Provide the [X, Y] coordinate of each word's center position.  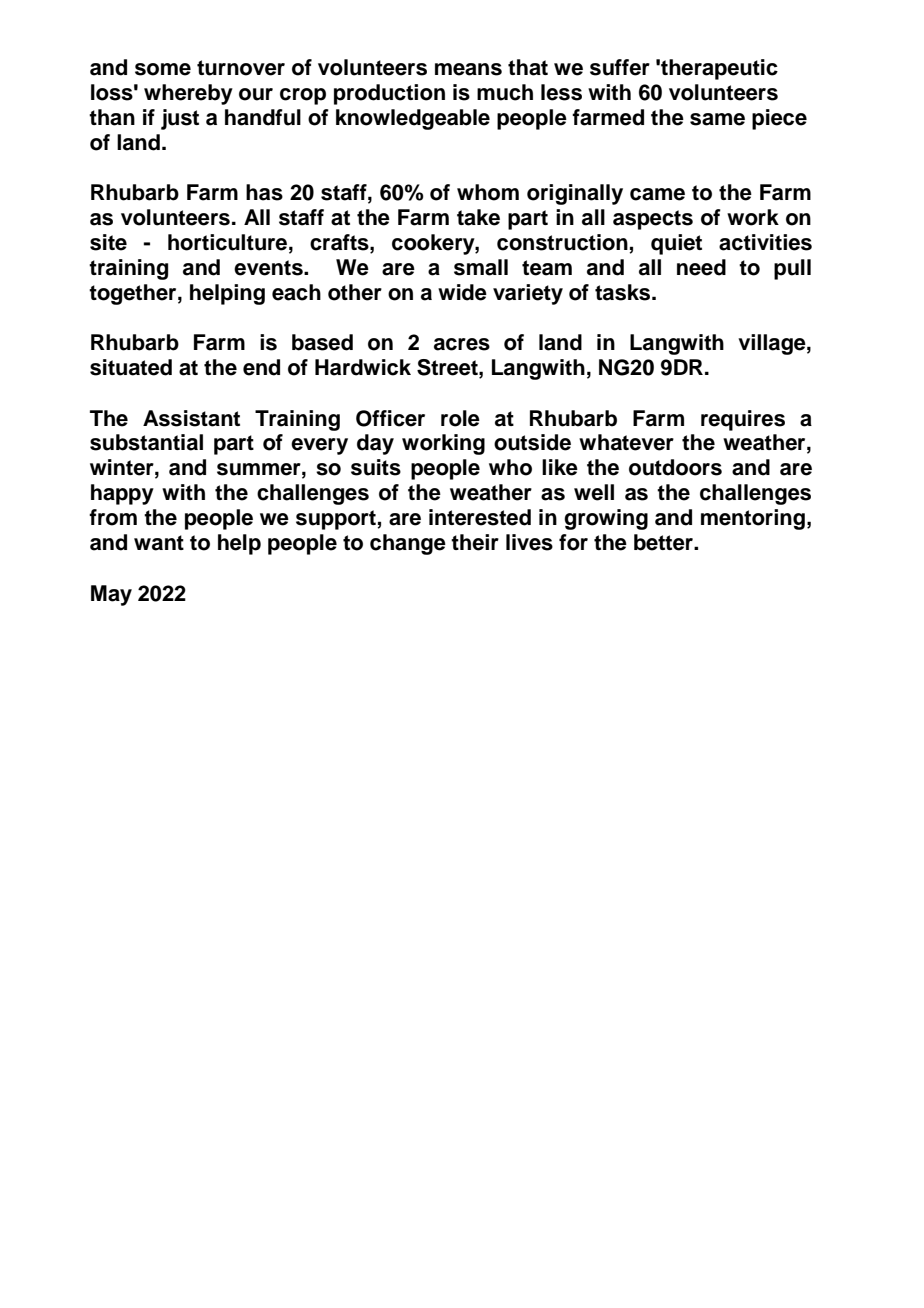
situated [131, 367]
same [717, 119]
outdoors [675, 467]
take [478, 217]
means [468, 69]
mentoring [753, 519]
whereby [188, 94]
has [264, 192]
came [657, 194]
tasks [624, 292]
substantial [146, 442]
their [475, 542]
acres [462, 344]
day [375, 444]
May [111, 595]
